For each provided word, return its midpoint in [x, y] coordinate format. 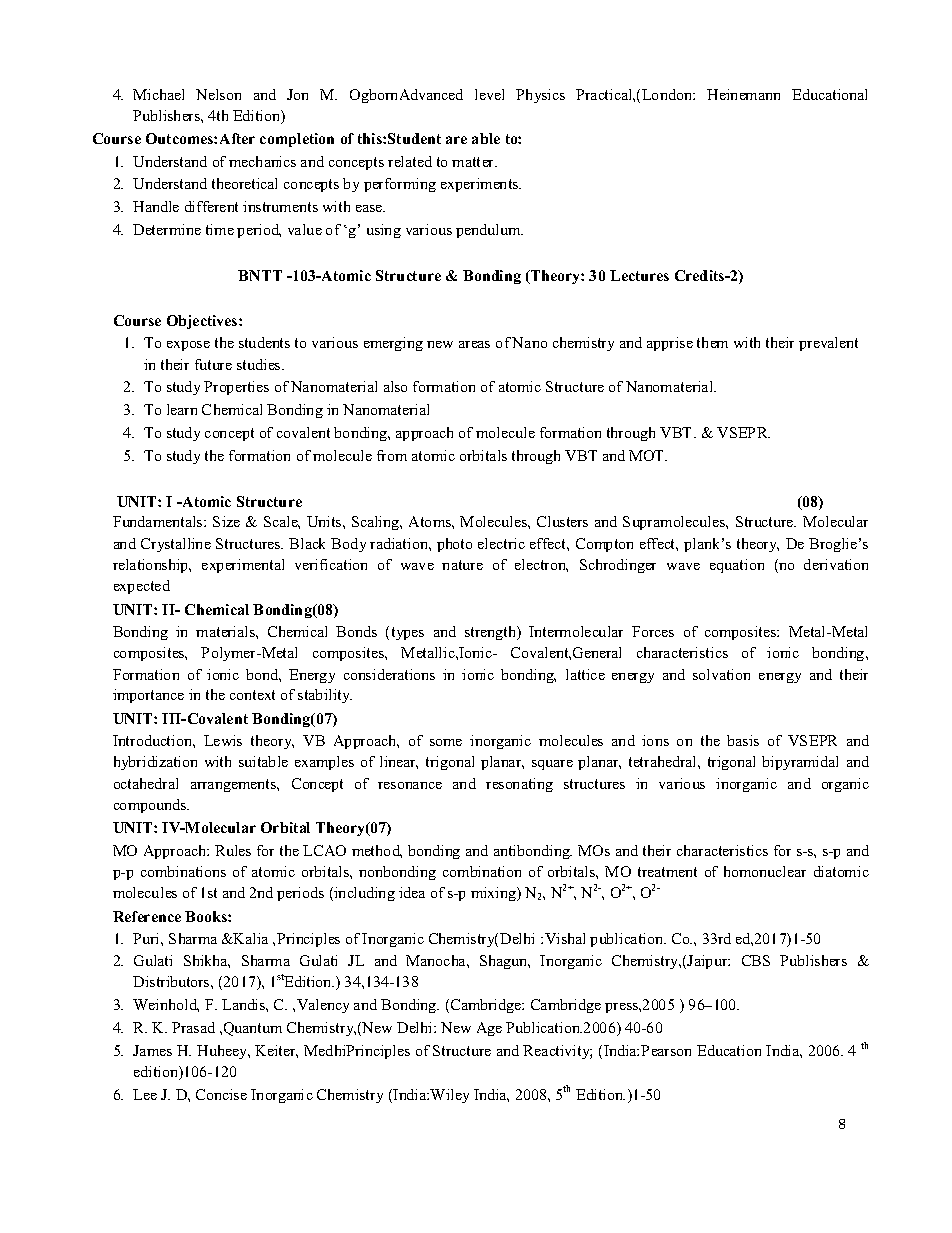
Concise [221, 1094]
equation [737, 566]
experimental [243, 566]
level [489, 94]
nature [462, 565]
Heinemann [743, 94]
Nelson [218, 94]
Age [489, 1029]
